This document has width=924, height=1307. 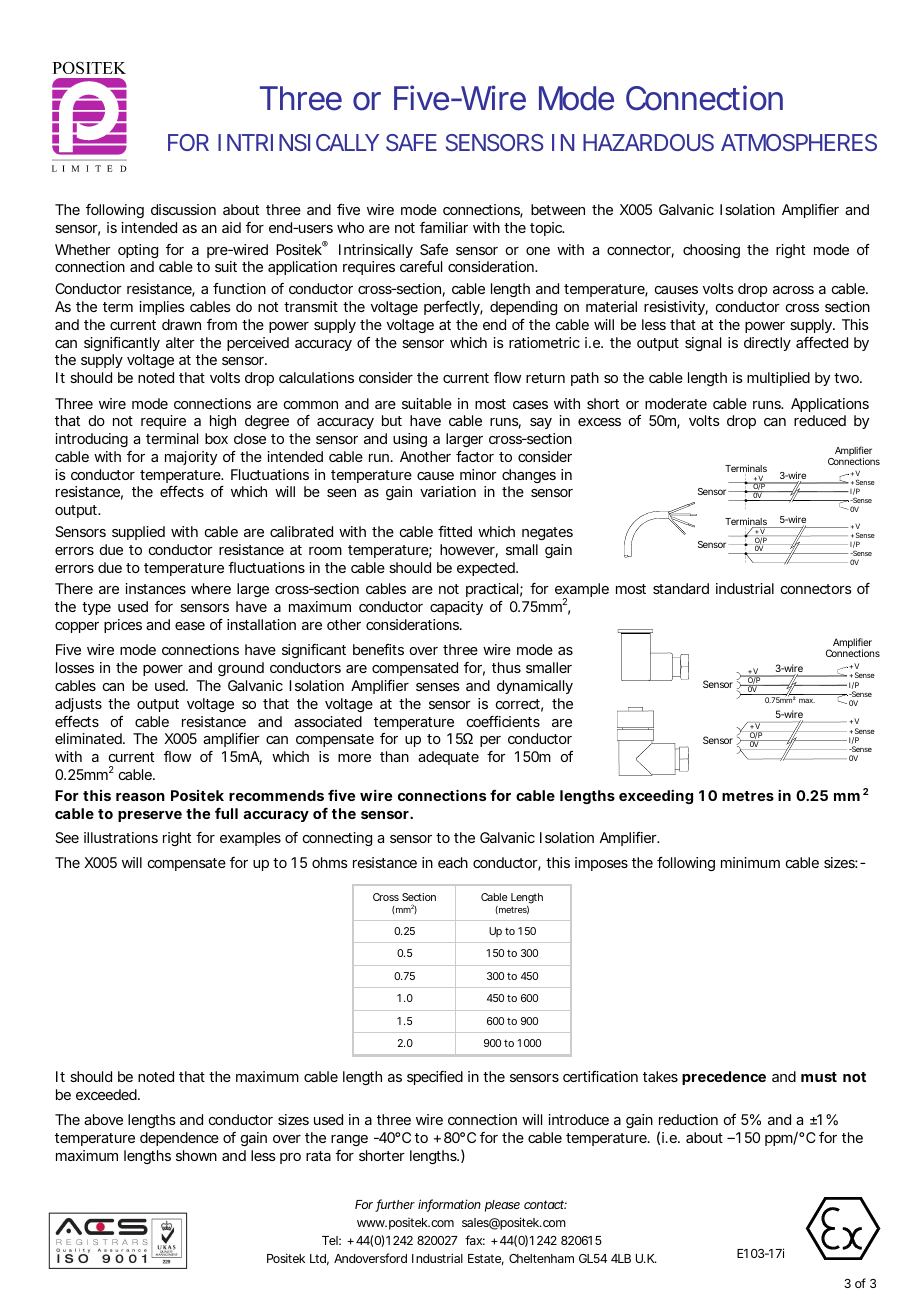 What do you see at coordinates (183, 209) in the document?
I see `discussion` at bounding box center [183, 209].
